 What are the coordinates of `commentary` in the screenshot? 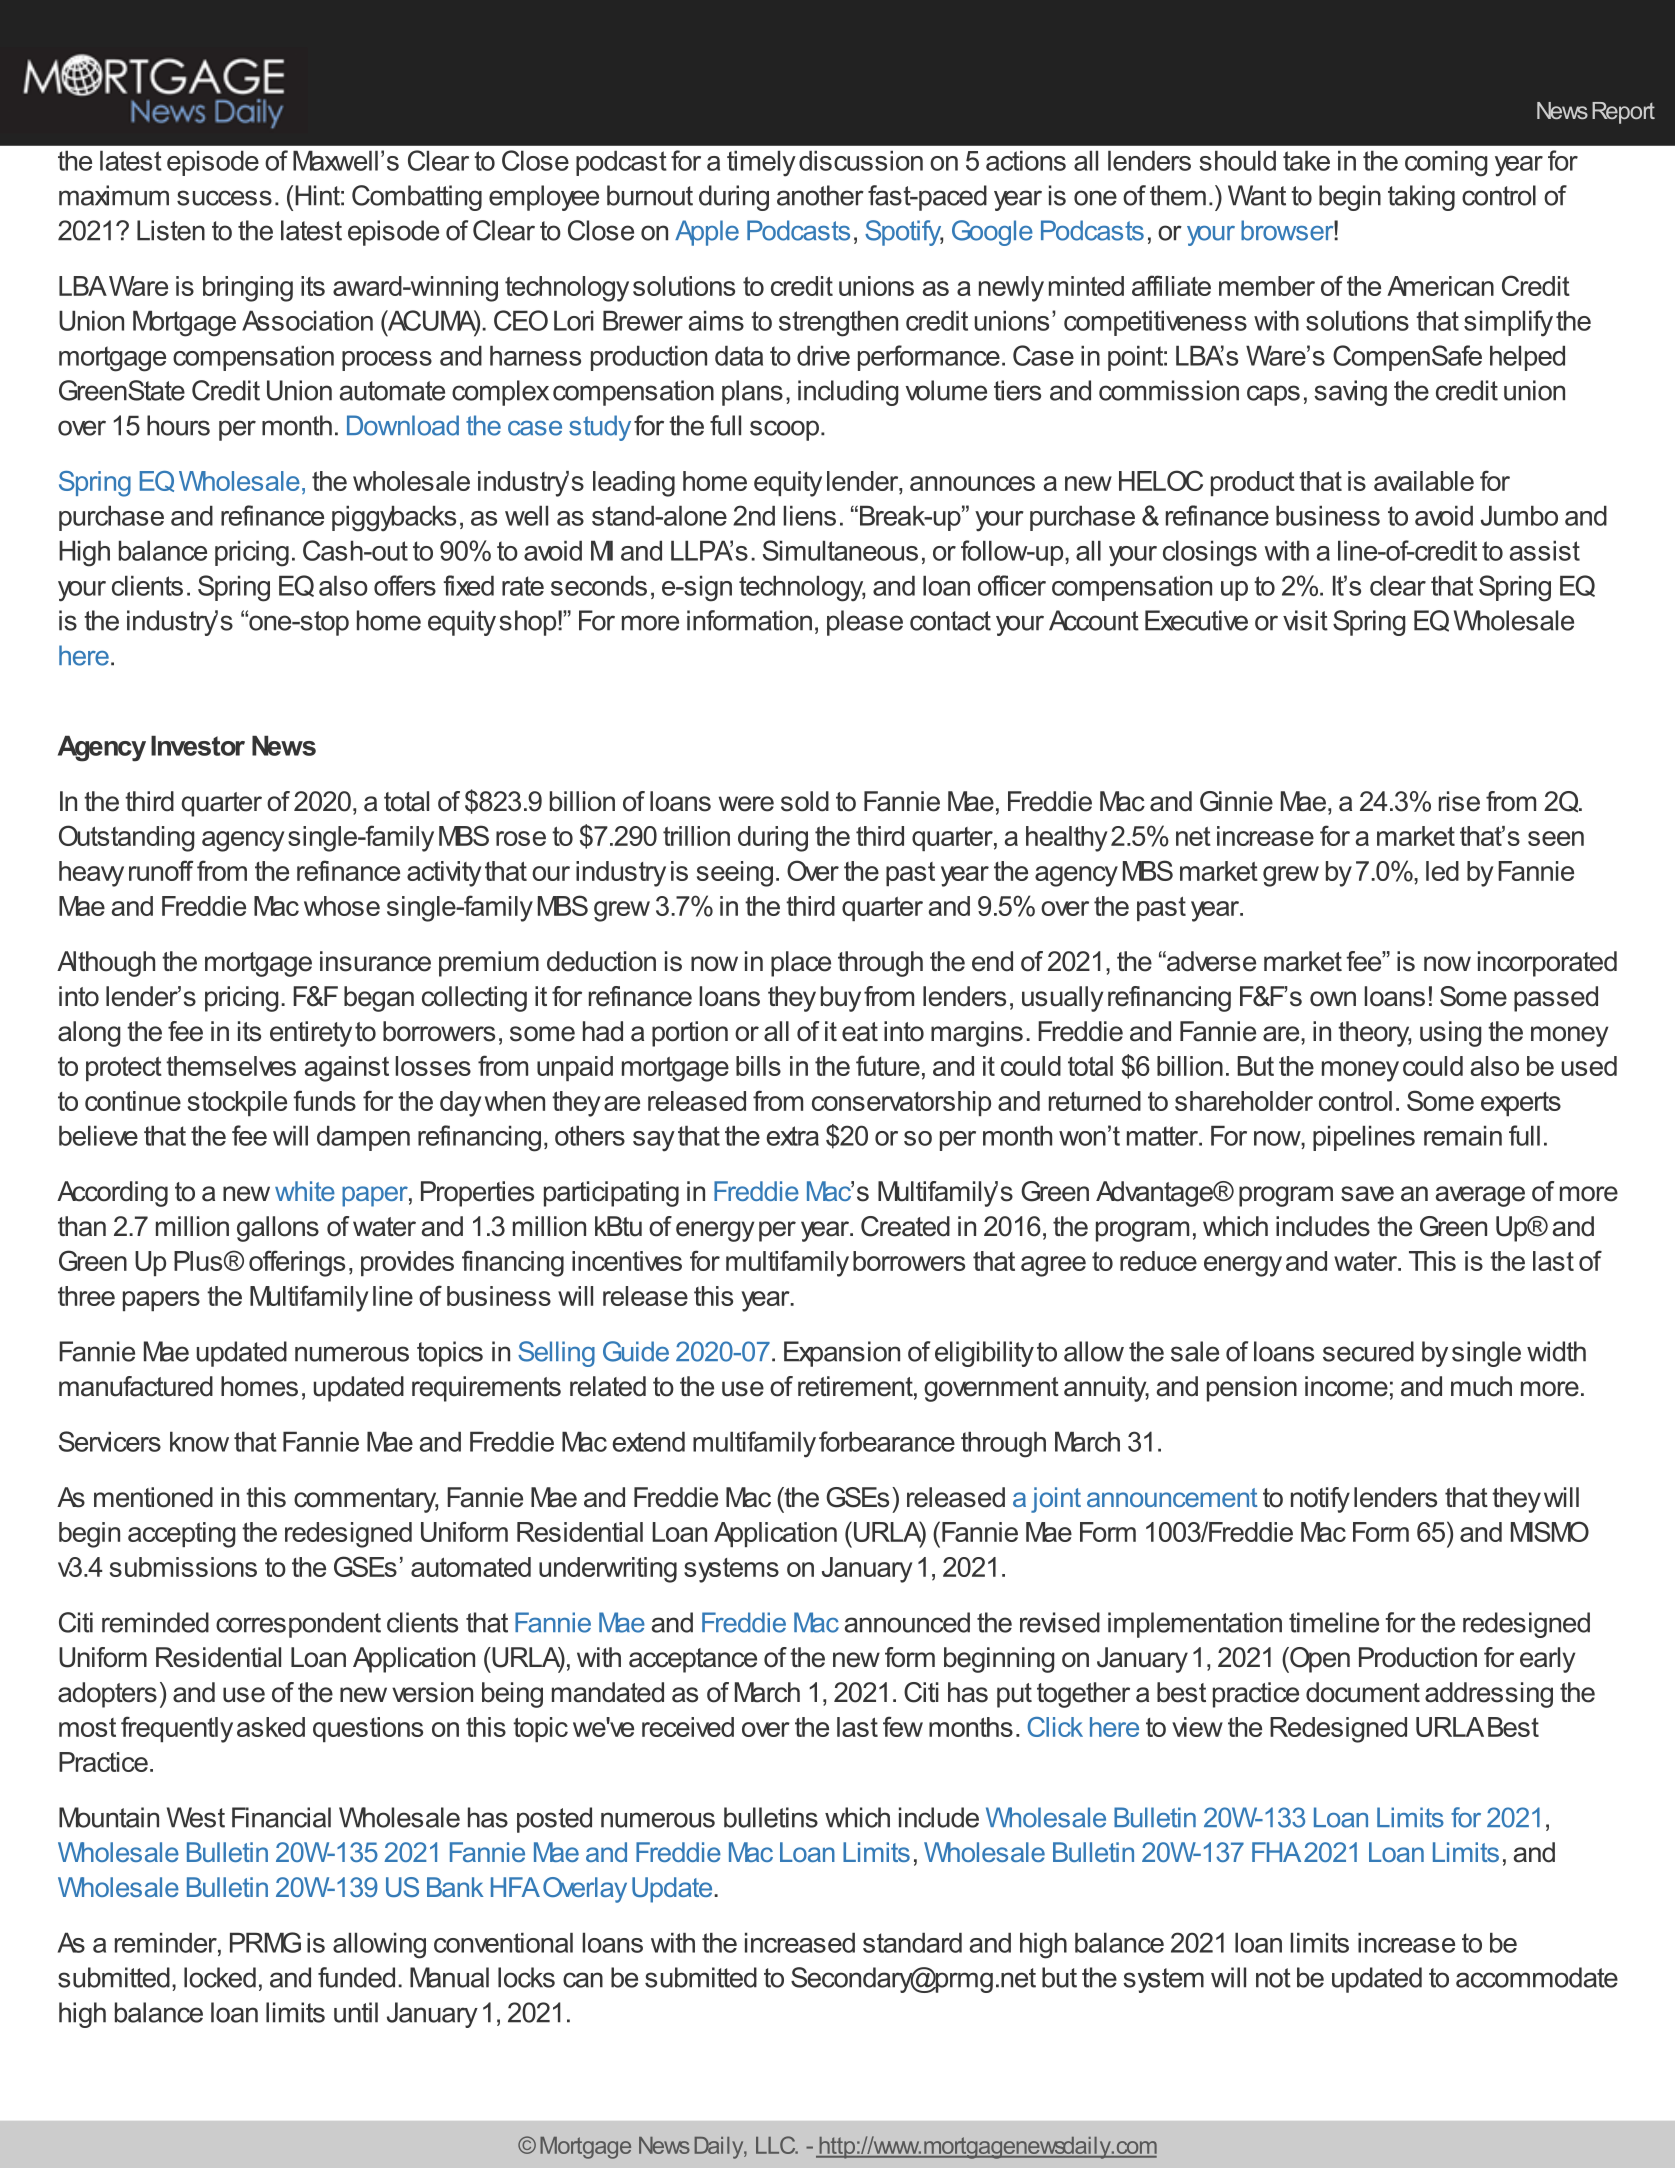 It's located at (366, 1500).
